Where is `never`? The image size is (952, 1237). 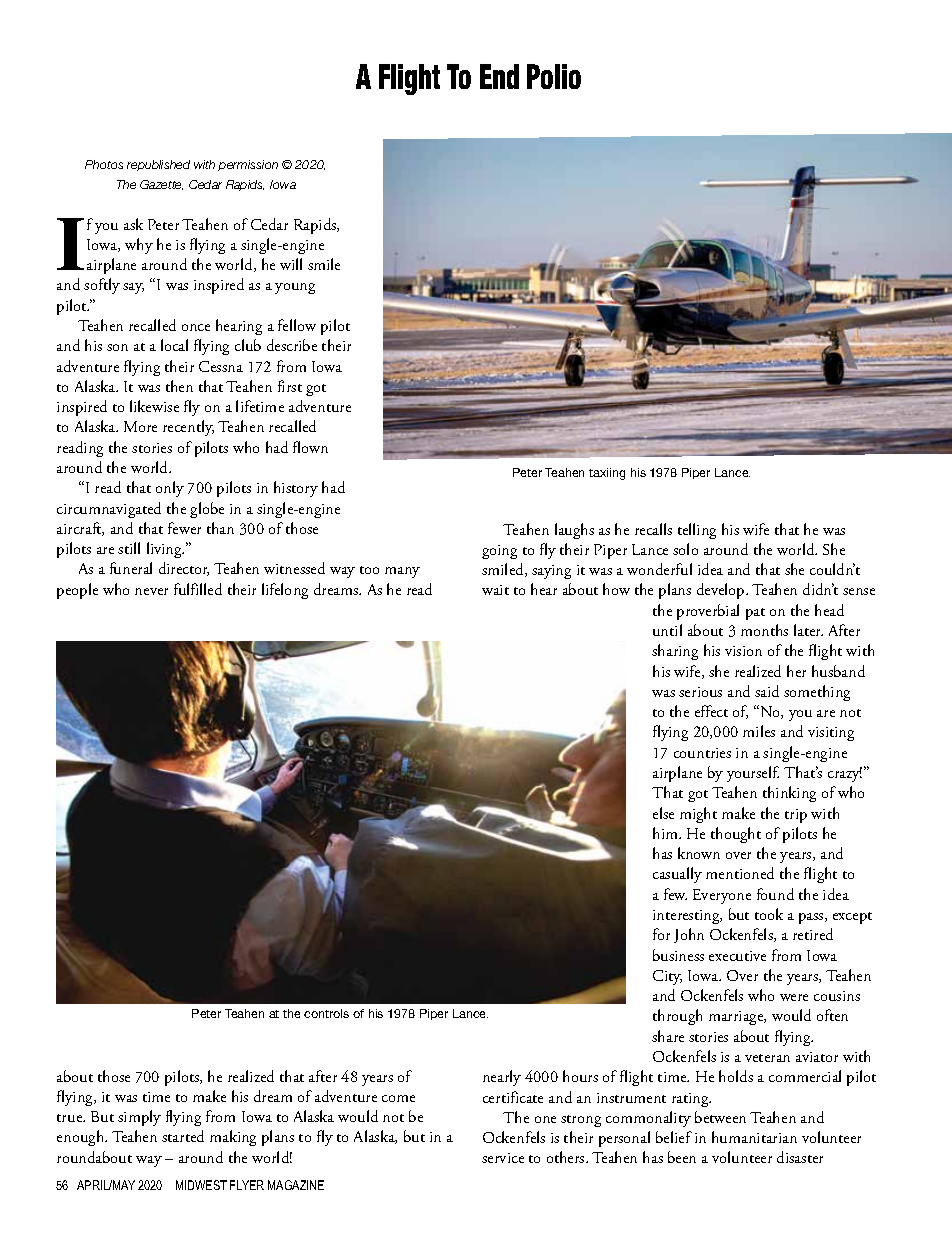
never is located at coordinates (151, 591).
